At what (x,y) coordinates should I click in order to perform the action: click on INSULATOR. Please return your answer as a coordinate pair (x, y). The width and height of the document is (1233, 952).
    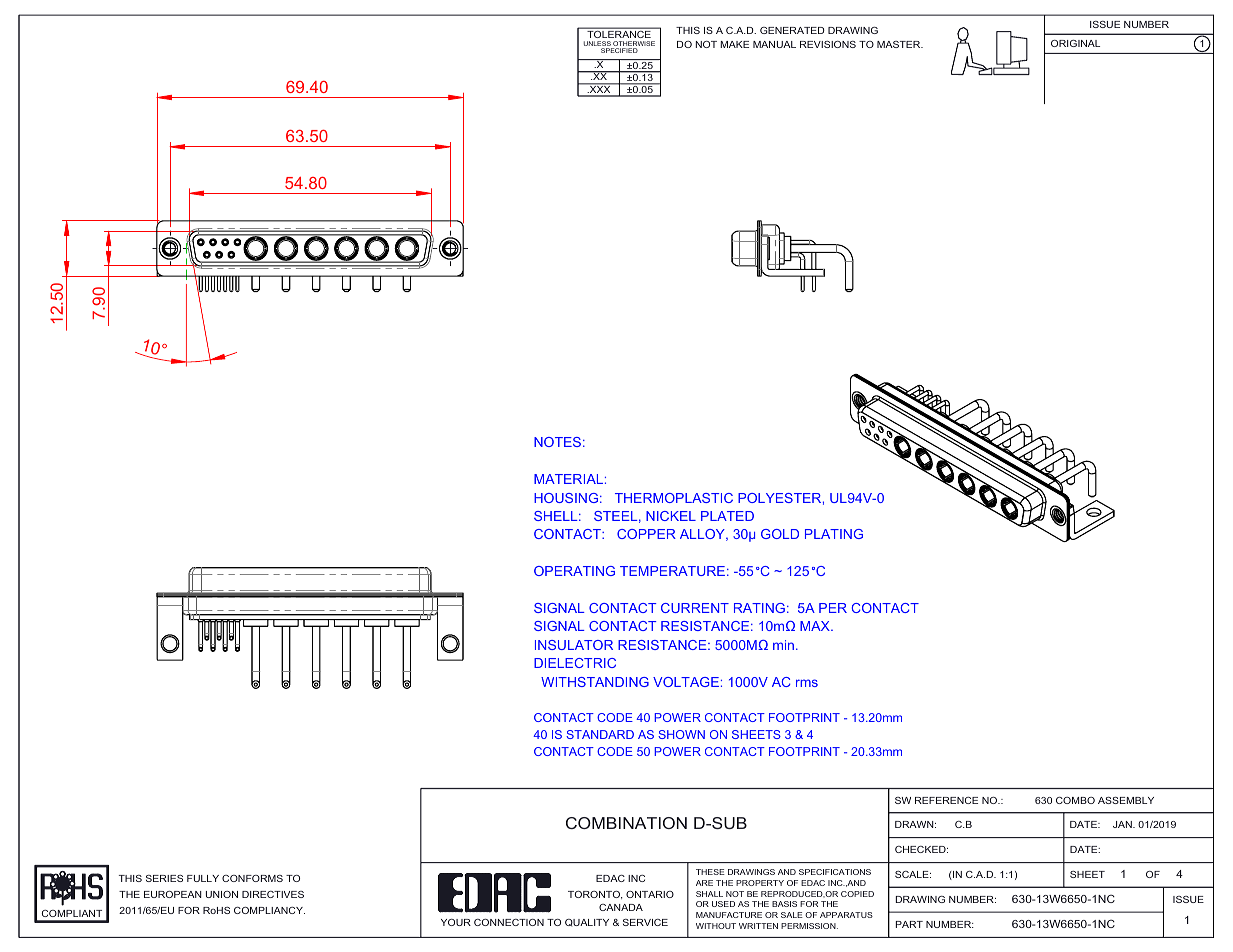
    Looking at the image, I should click on (574, 645).
